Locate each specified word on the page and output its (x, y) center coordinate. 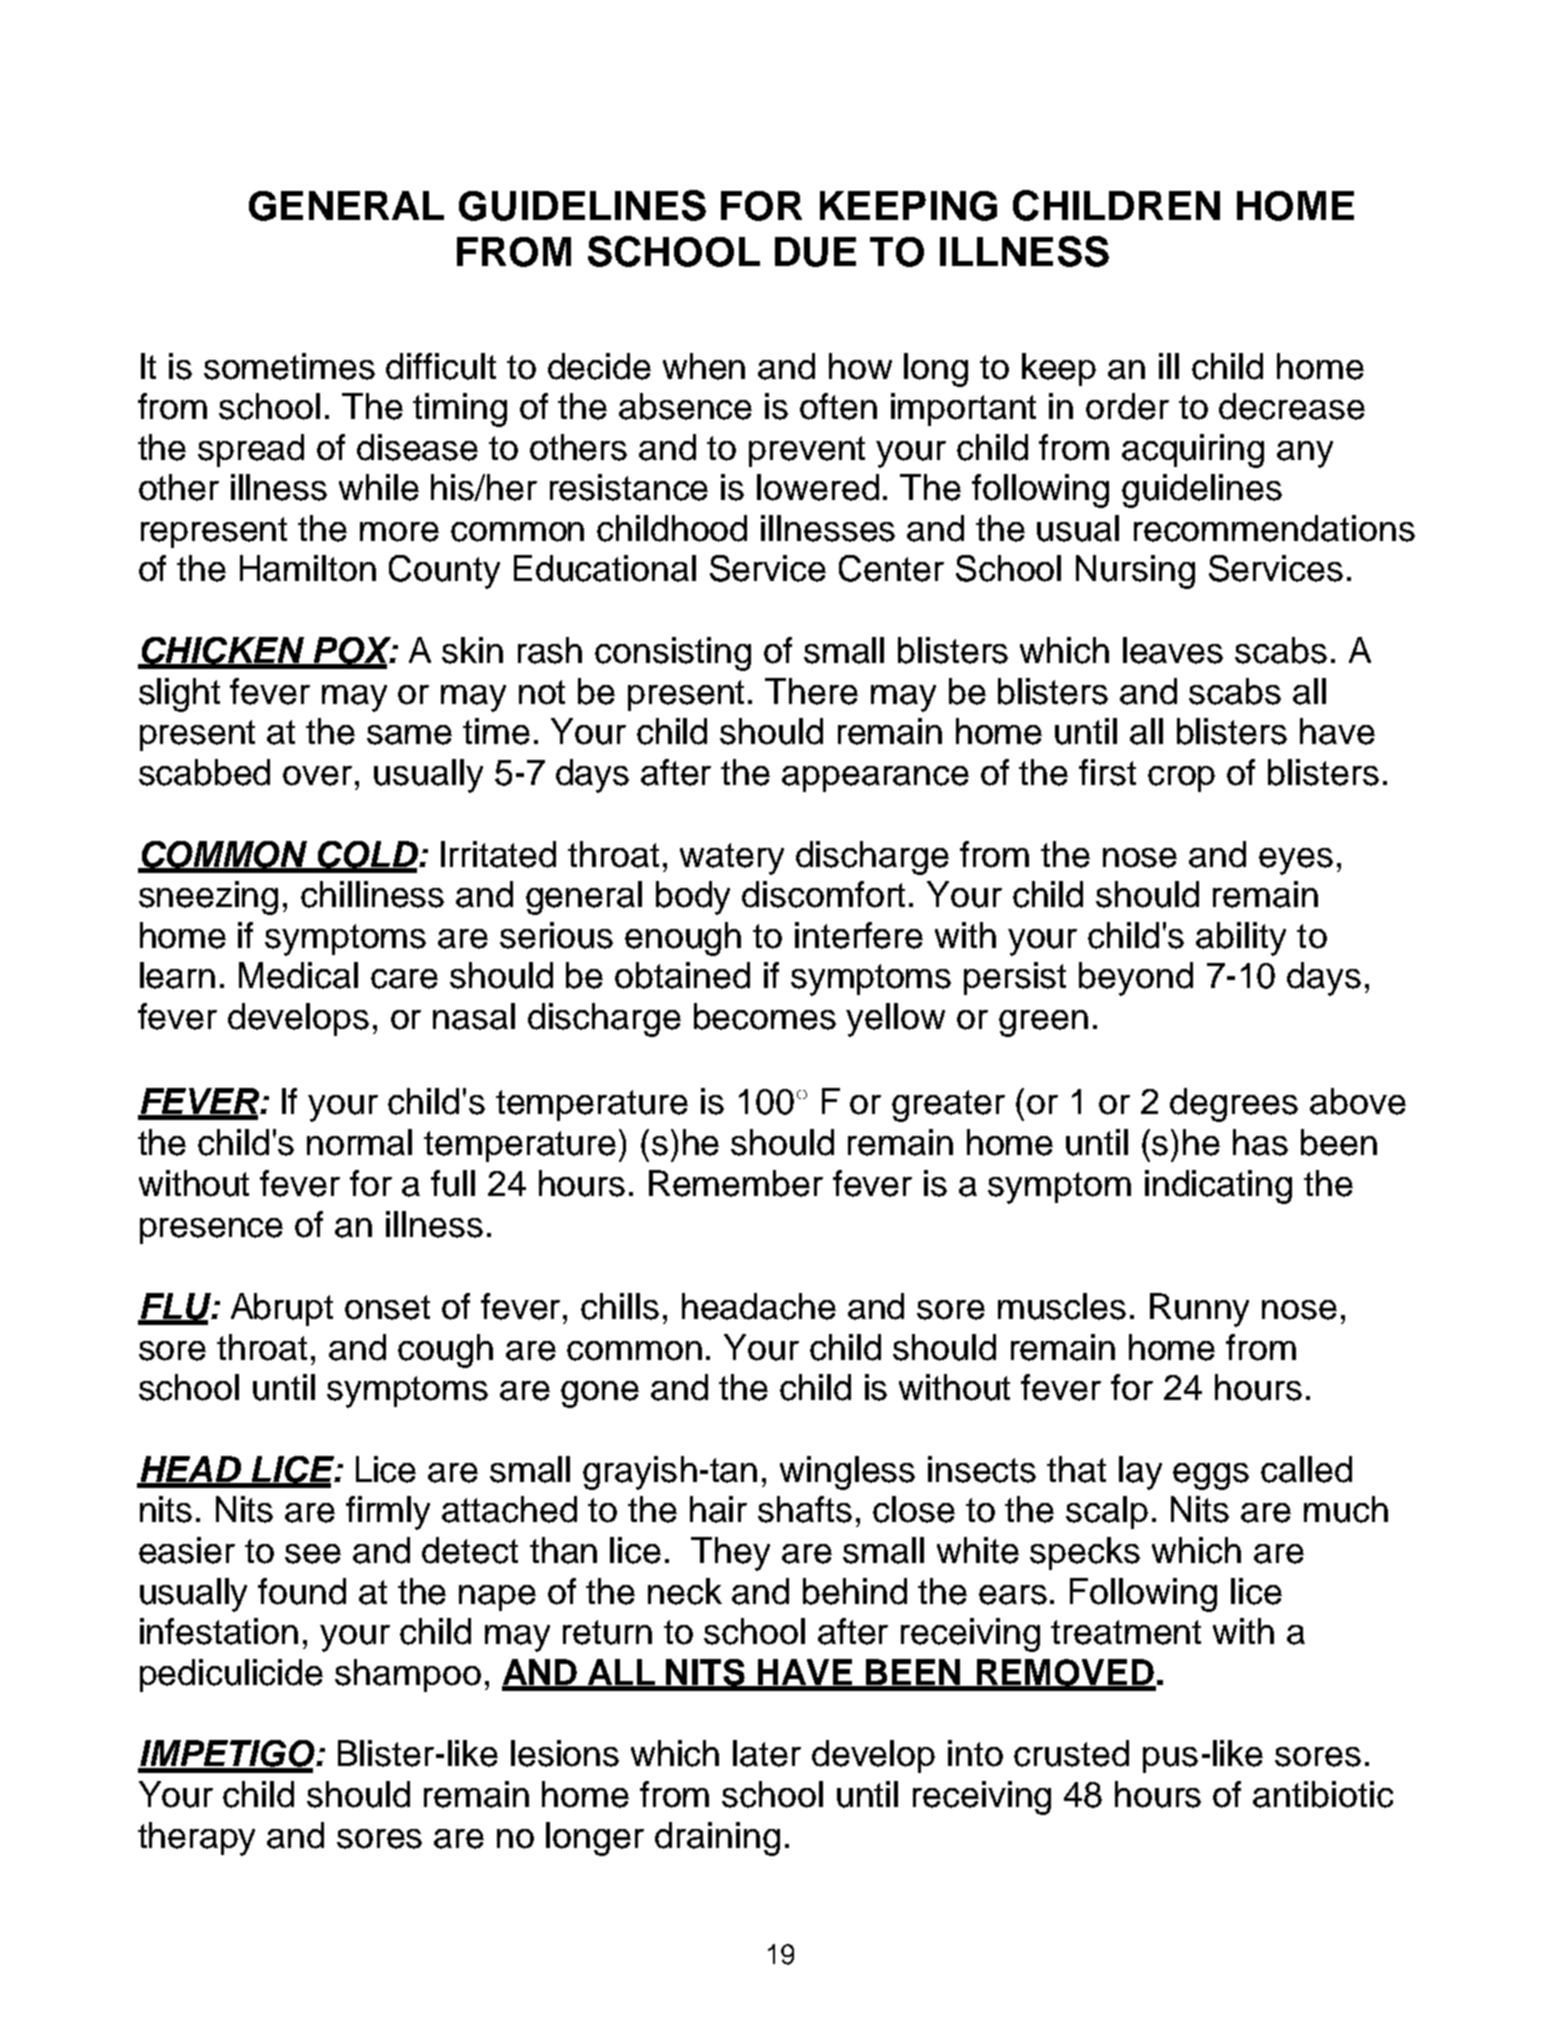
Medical (298, 975)
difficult (441, 366)
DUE (815, 252)
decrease (1292, 406)
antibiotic (1323, 1794)
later (767, 1753)
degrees (1234, 1105)
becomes (765, 1016)
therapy (196, 1839)
